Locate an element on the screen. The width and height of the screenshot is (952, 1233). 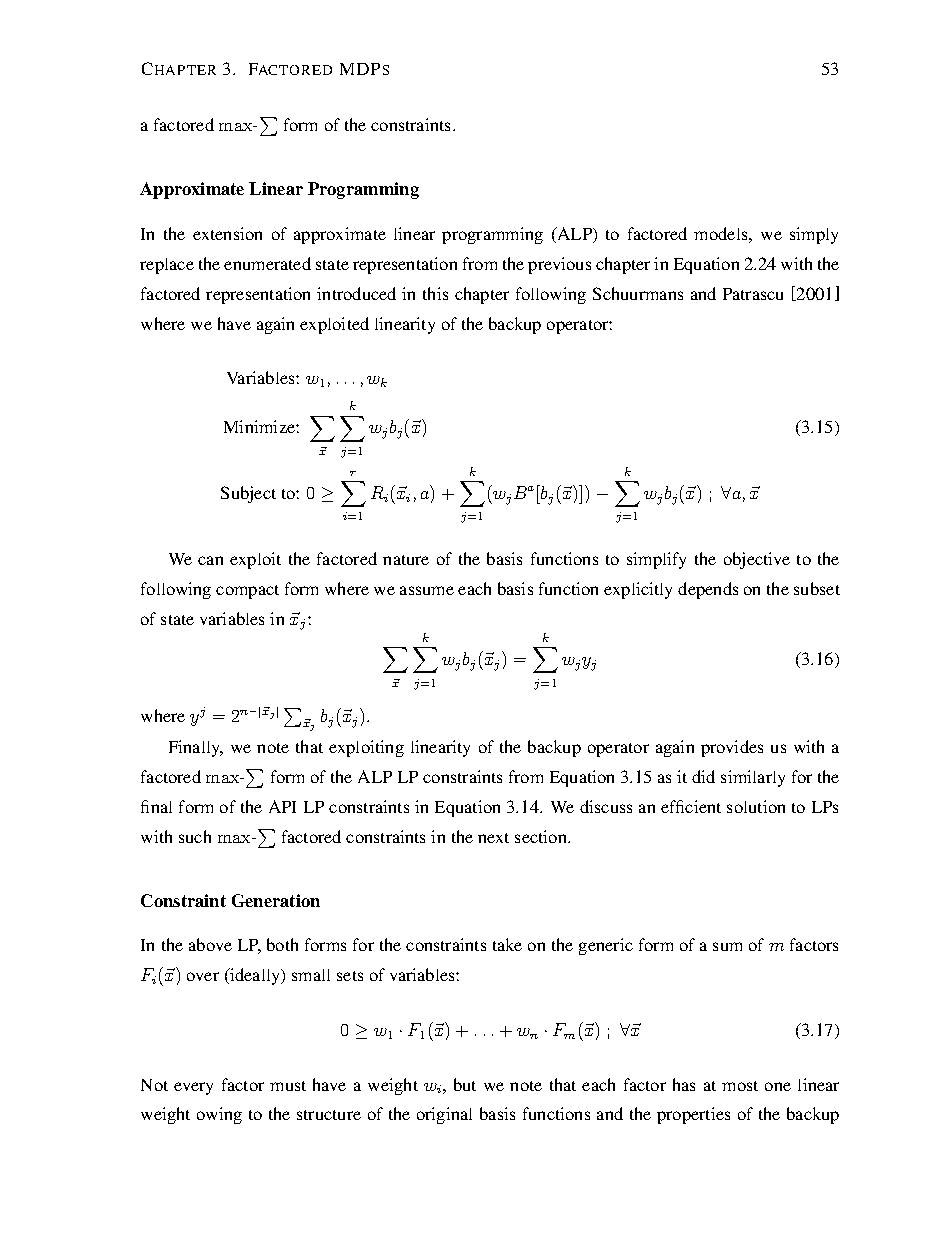
generic is located at coordinates (606, 946).
